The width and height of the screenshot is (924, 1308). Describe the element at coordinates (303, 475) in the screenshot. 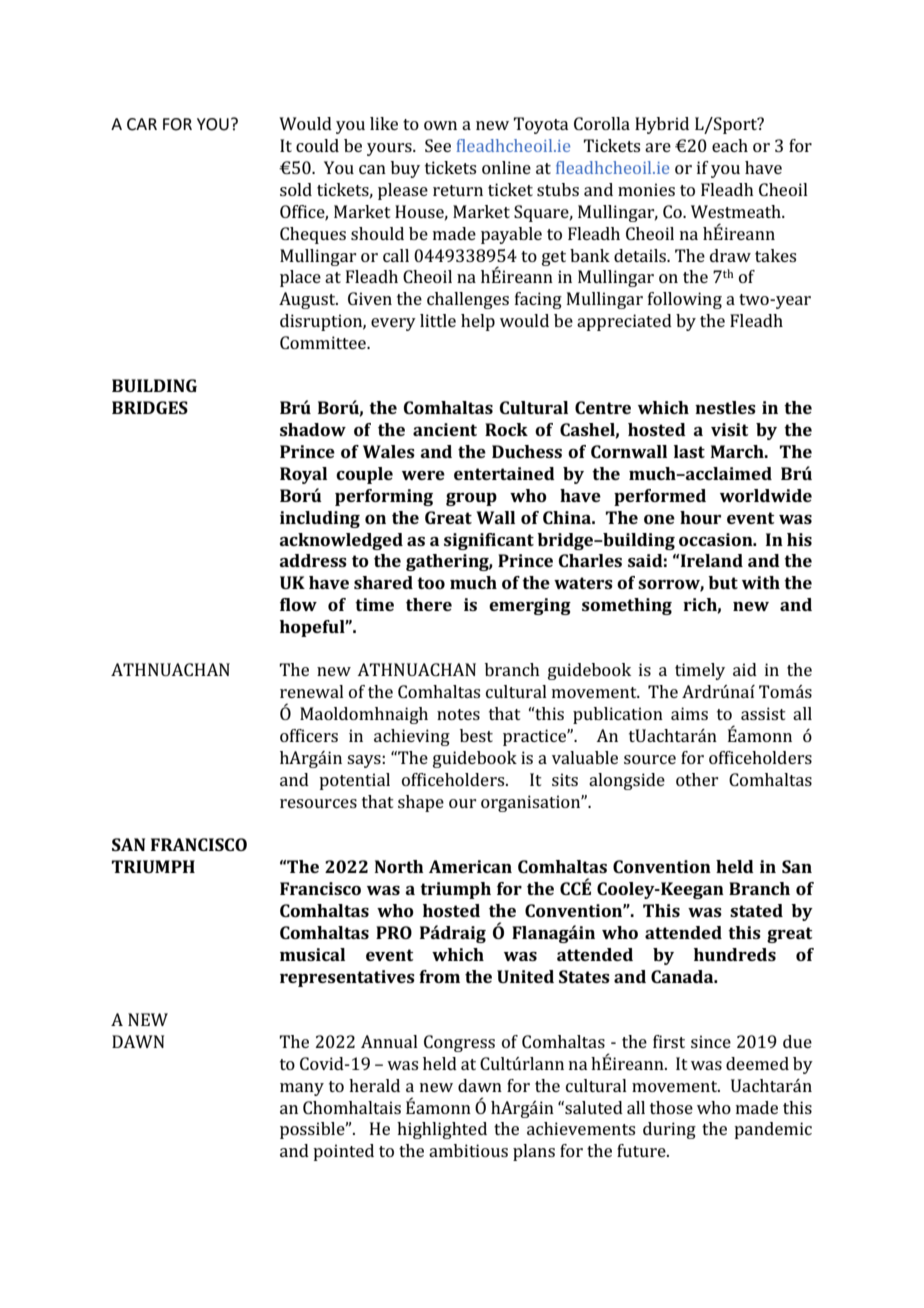

I see `Royal` at that location.
